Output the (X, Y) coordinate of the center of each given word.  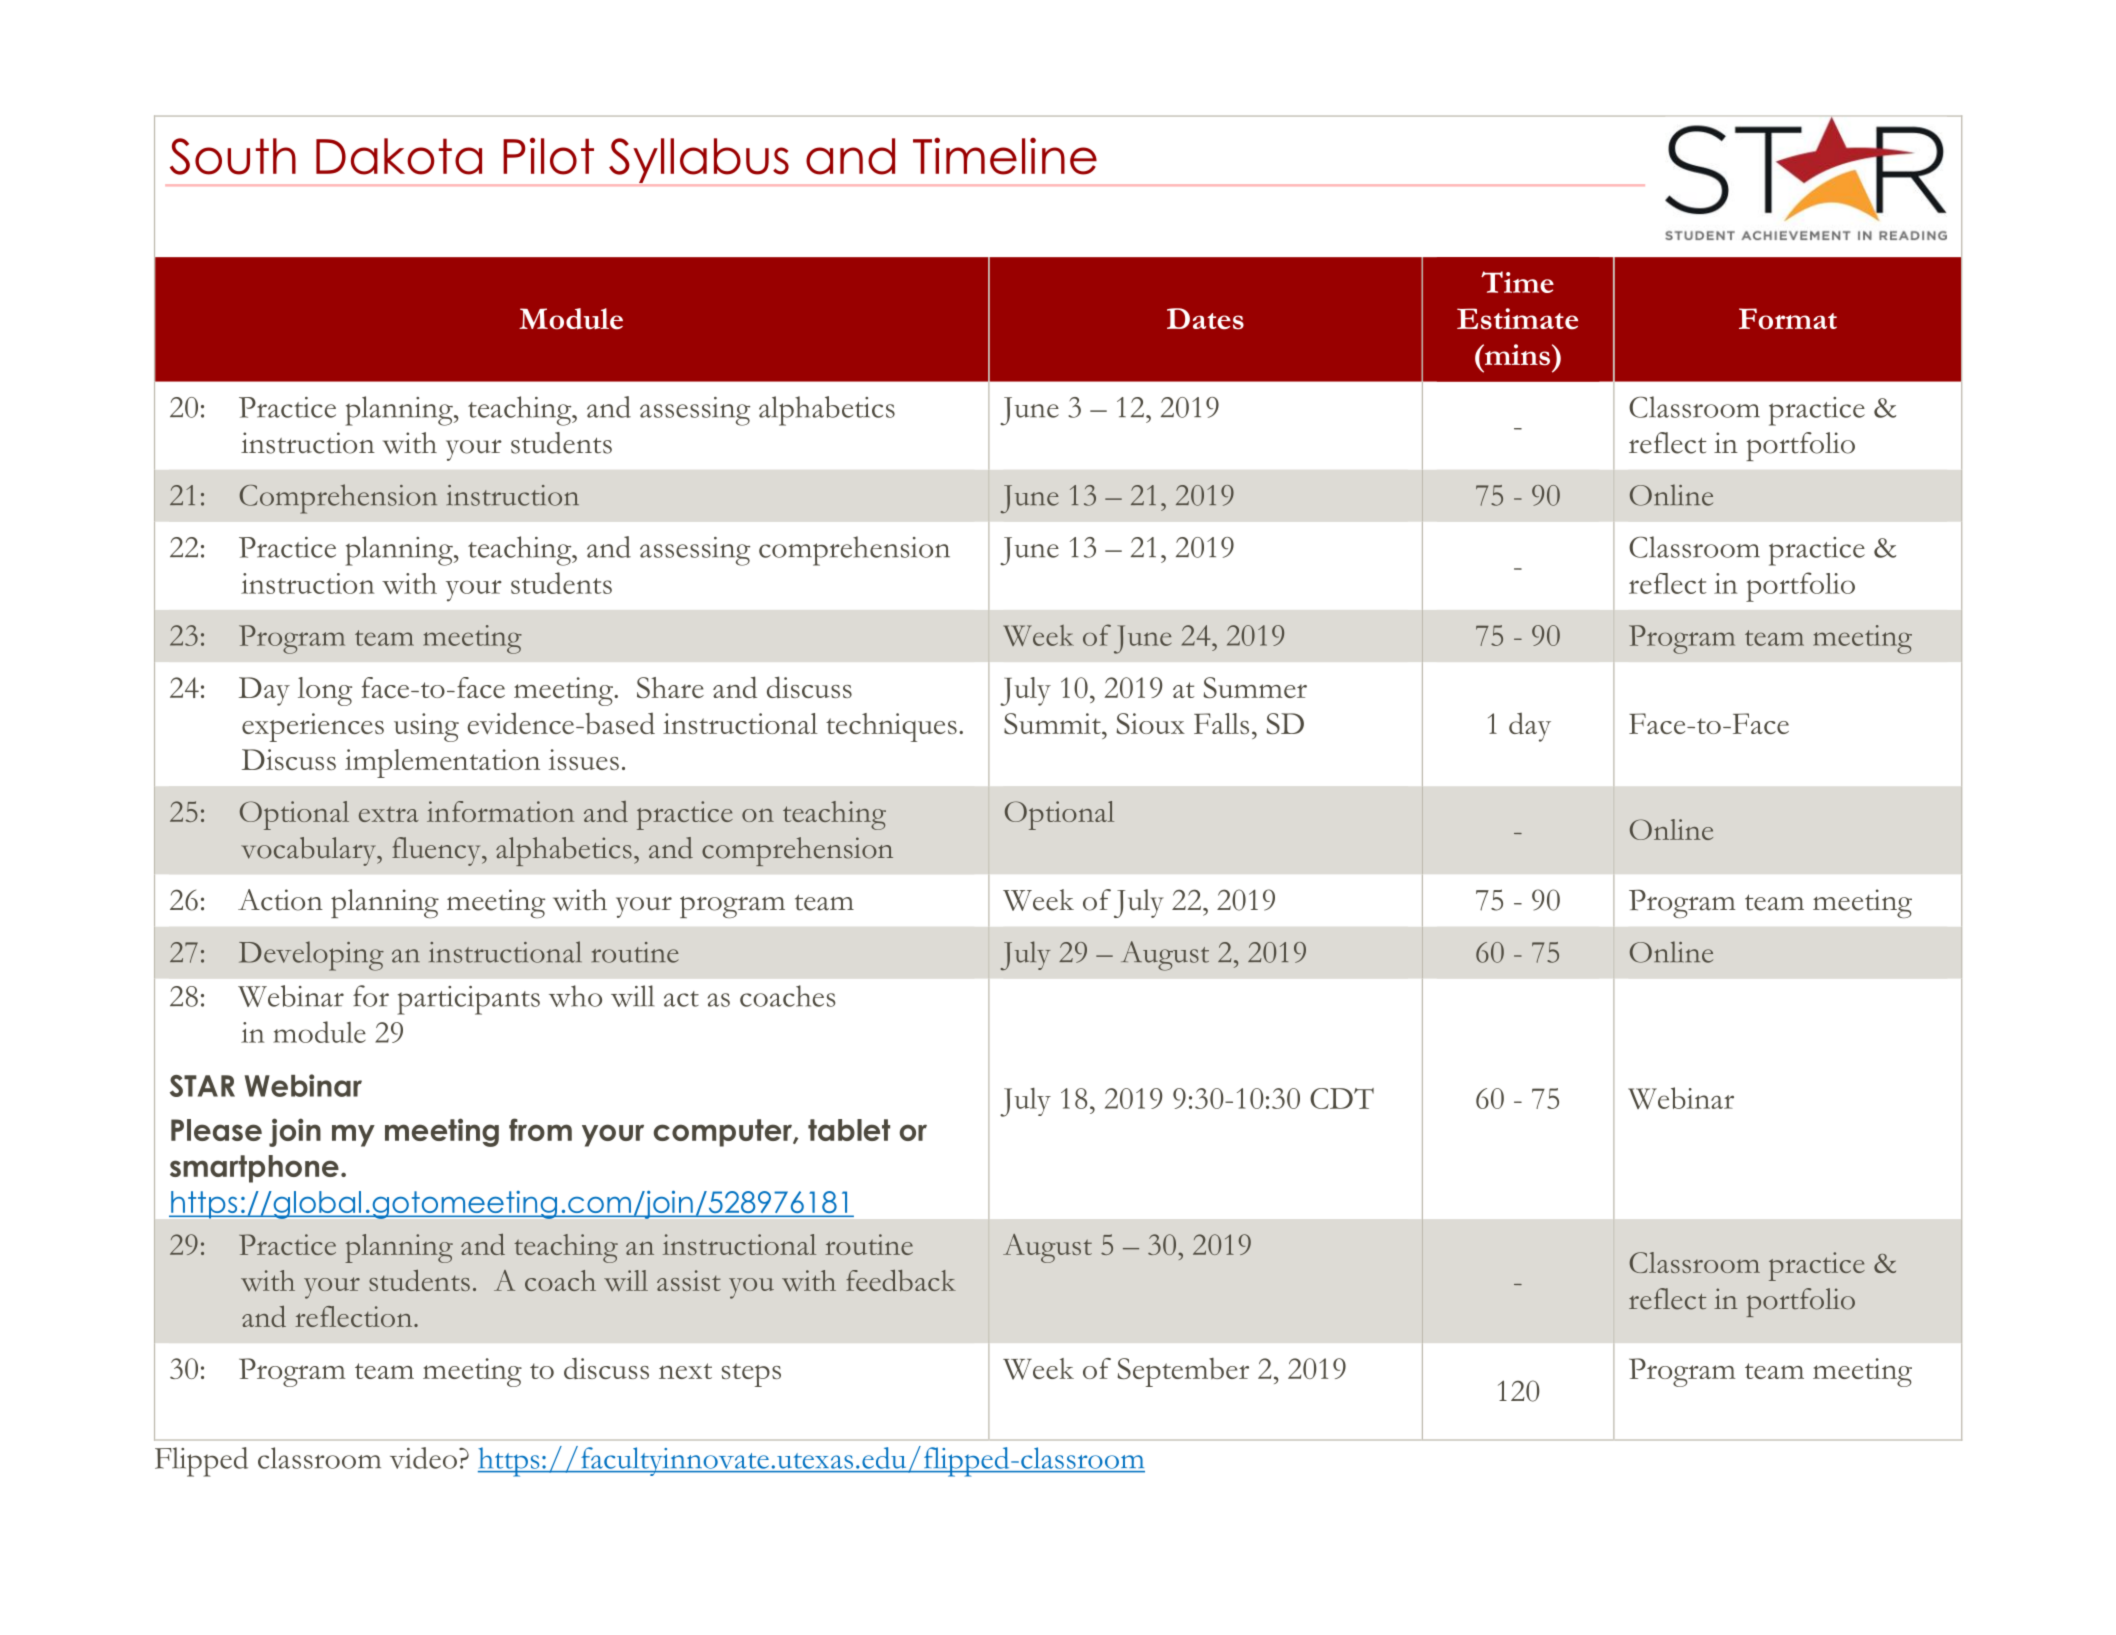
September (1183, 1372)
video (423, 1458)
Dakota (399, 156)
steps (751, 1375)
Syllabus (699, 160)
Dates (1205, 319)
